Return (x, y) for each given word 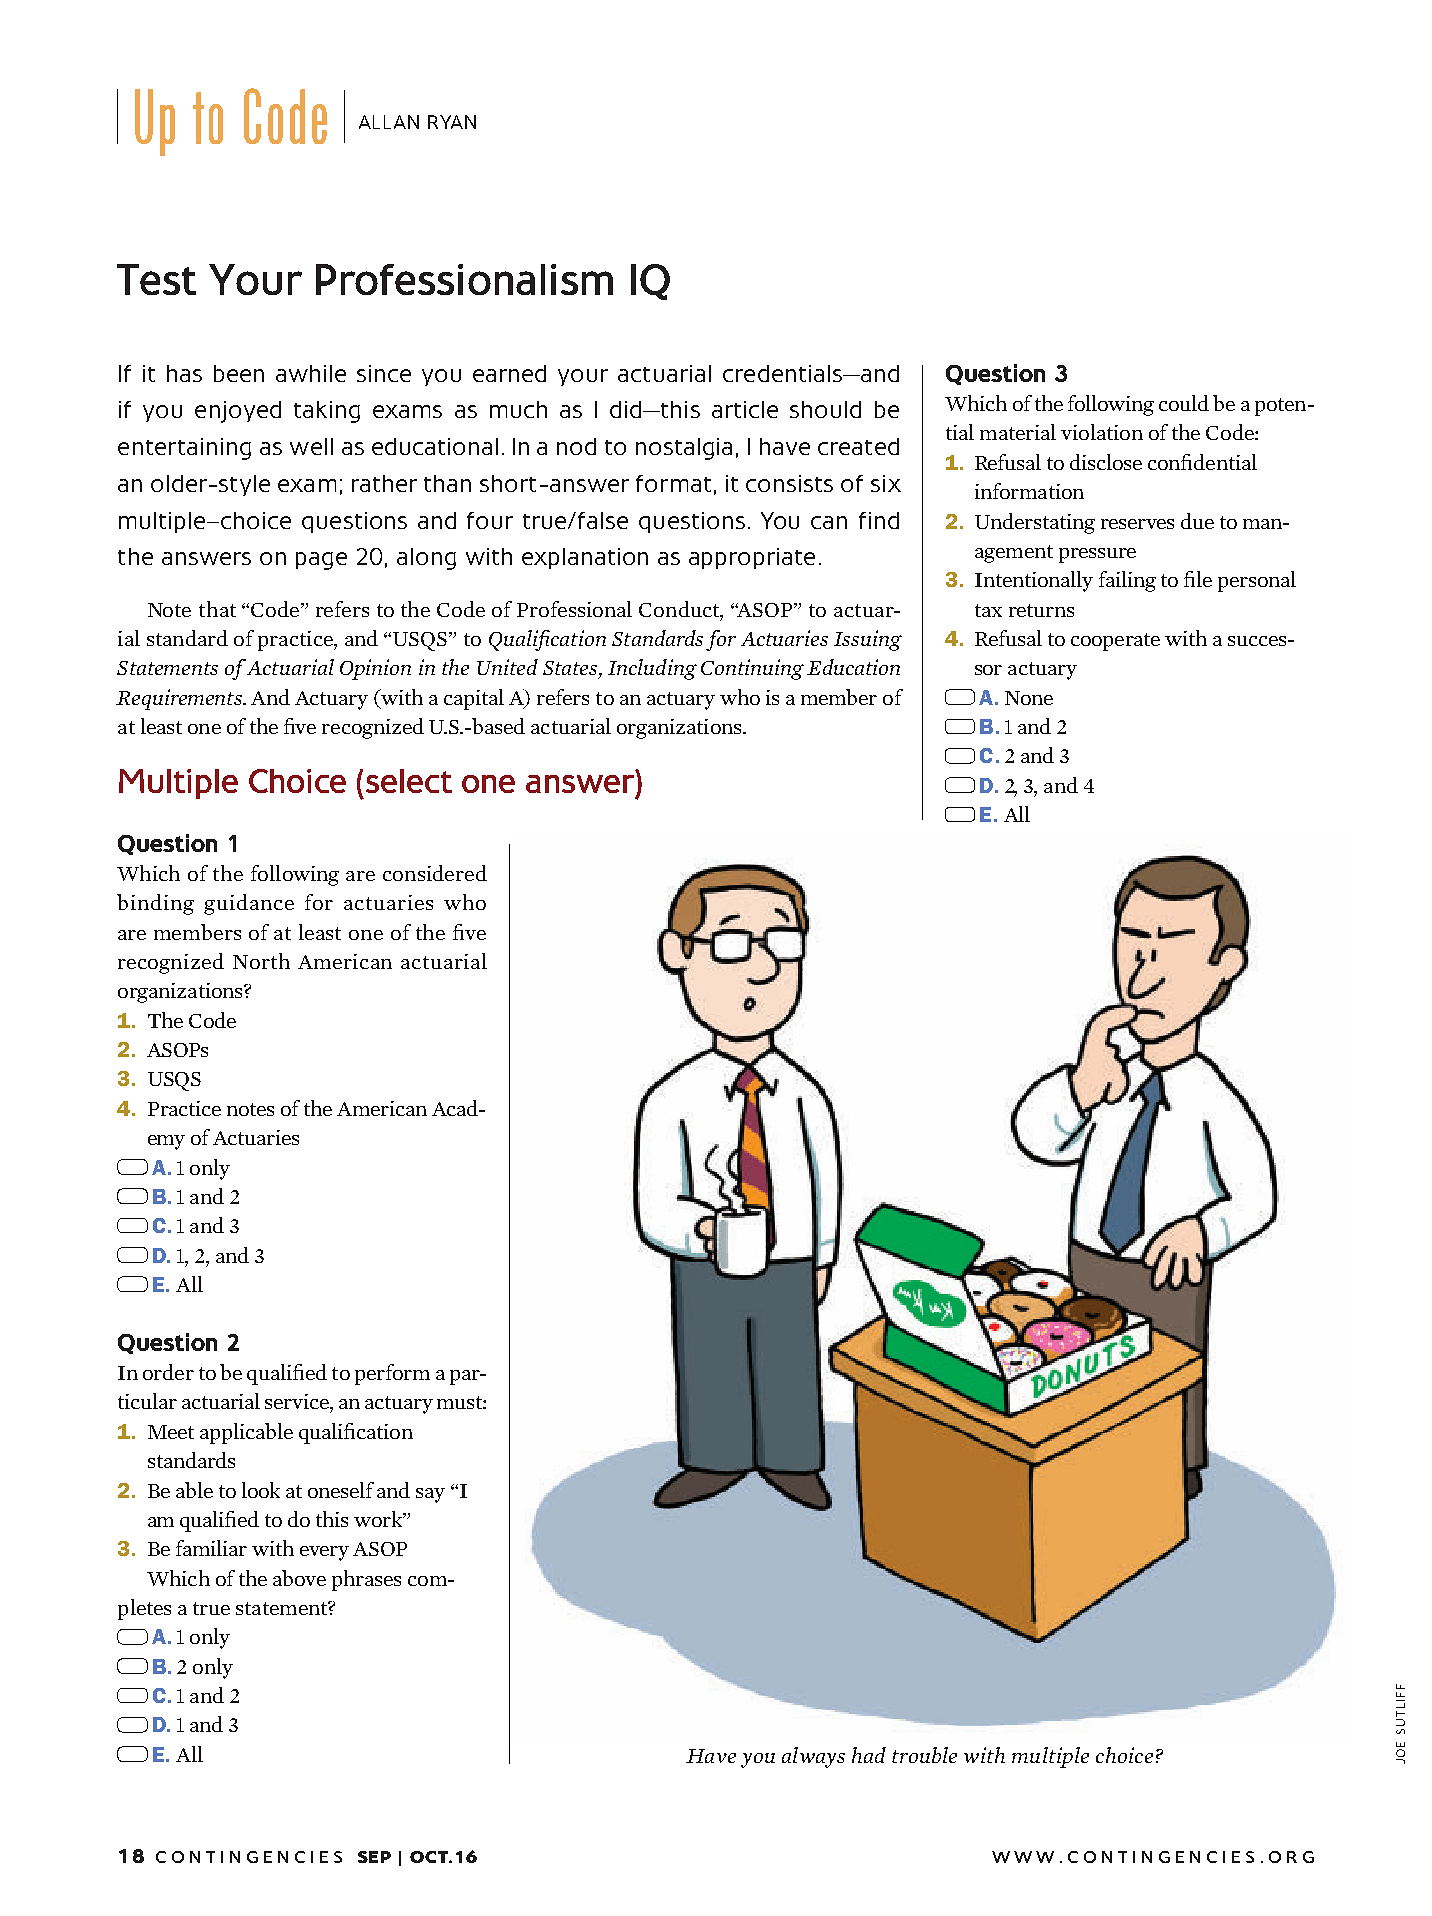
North (261, 961)
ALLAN (389, 122)
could (1184, 403)
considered (435, 873)
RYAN (452, 122)
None (1029, 698)
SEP (374, 1857)
